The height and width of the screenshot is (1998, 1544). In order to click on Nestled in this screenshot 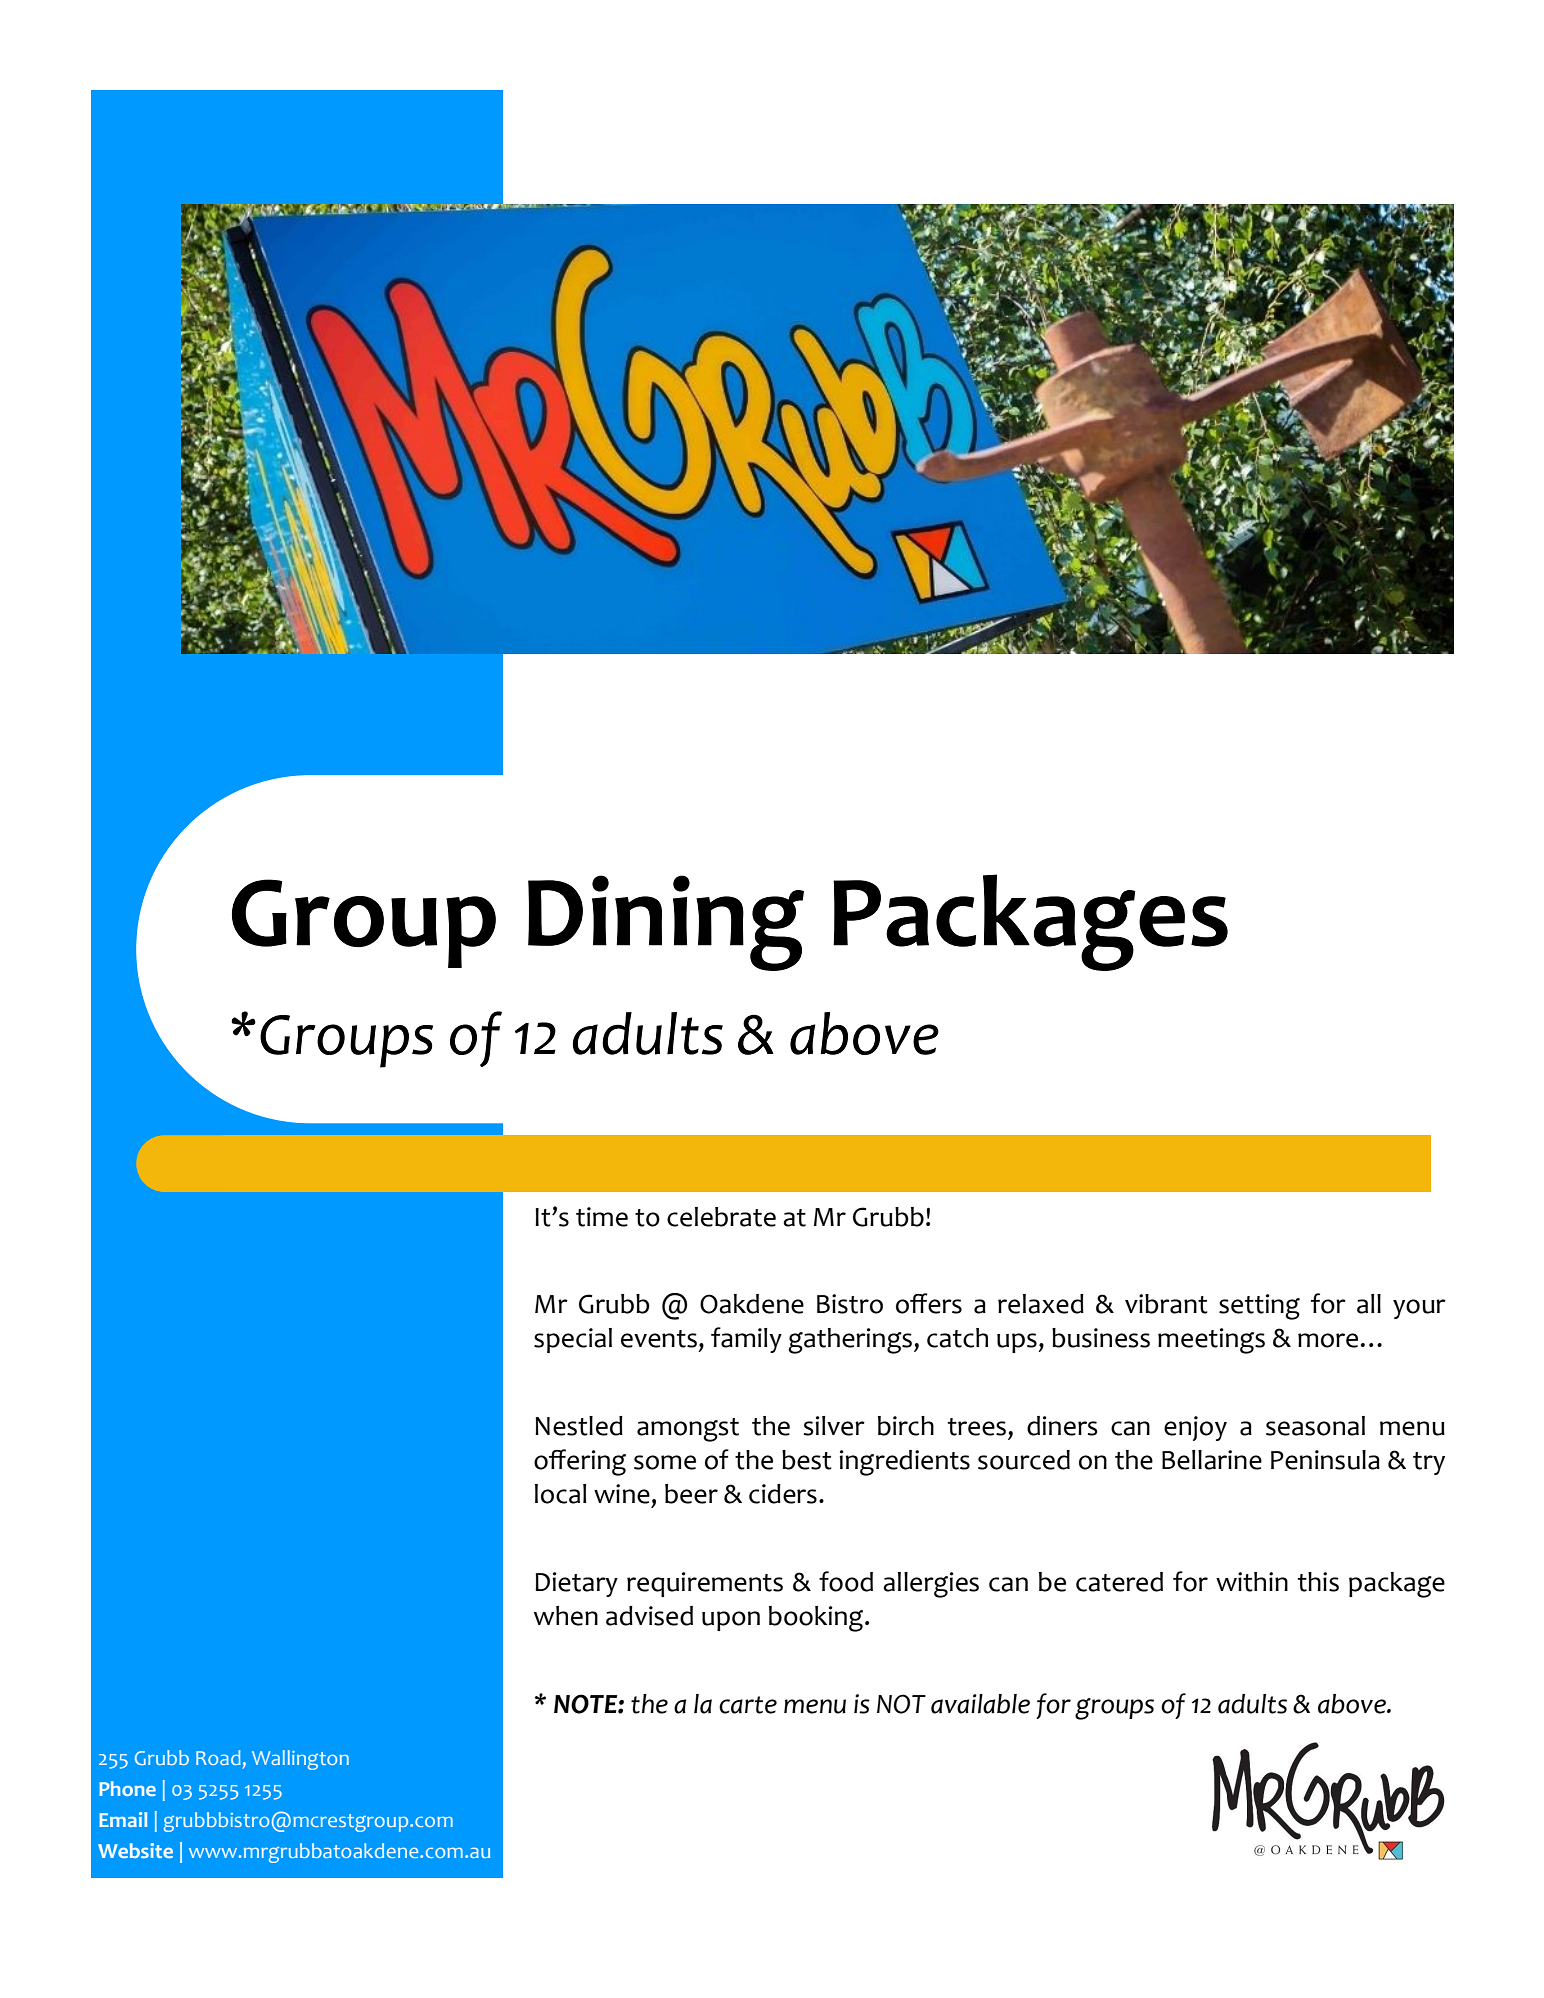, I will do `click(579, 1426)`.
